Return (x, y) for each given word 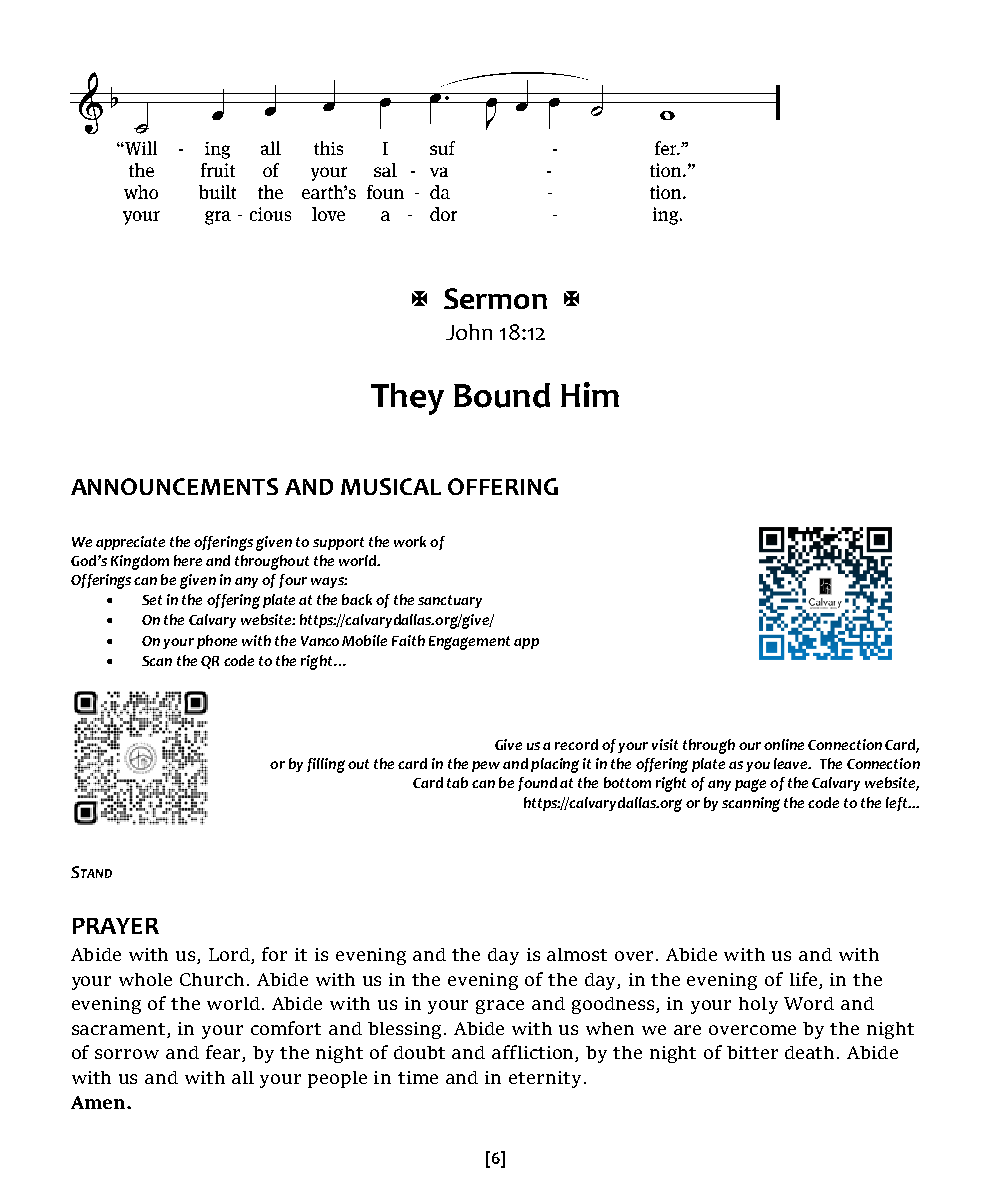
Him (590, 394)
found (537, 784)
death (809, 1052)
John (469, 332)
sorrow (127, 1054)
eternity (545, 1079)
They (407, 399)
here (188, 560)
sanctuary (450, 601)
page (750, 785)
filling (326, 765)
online (784, 744)
